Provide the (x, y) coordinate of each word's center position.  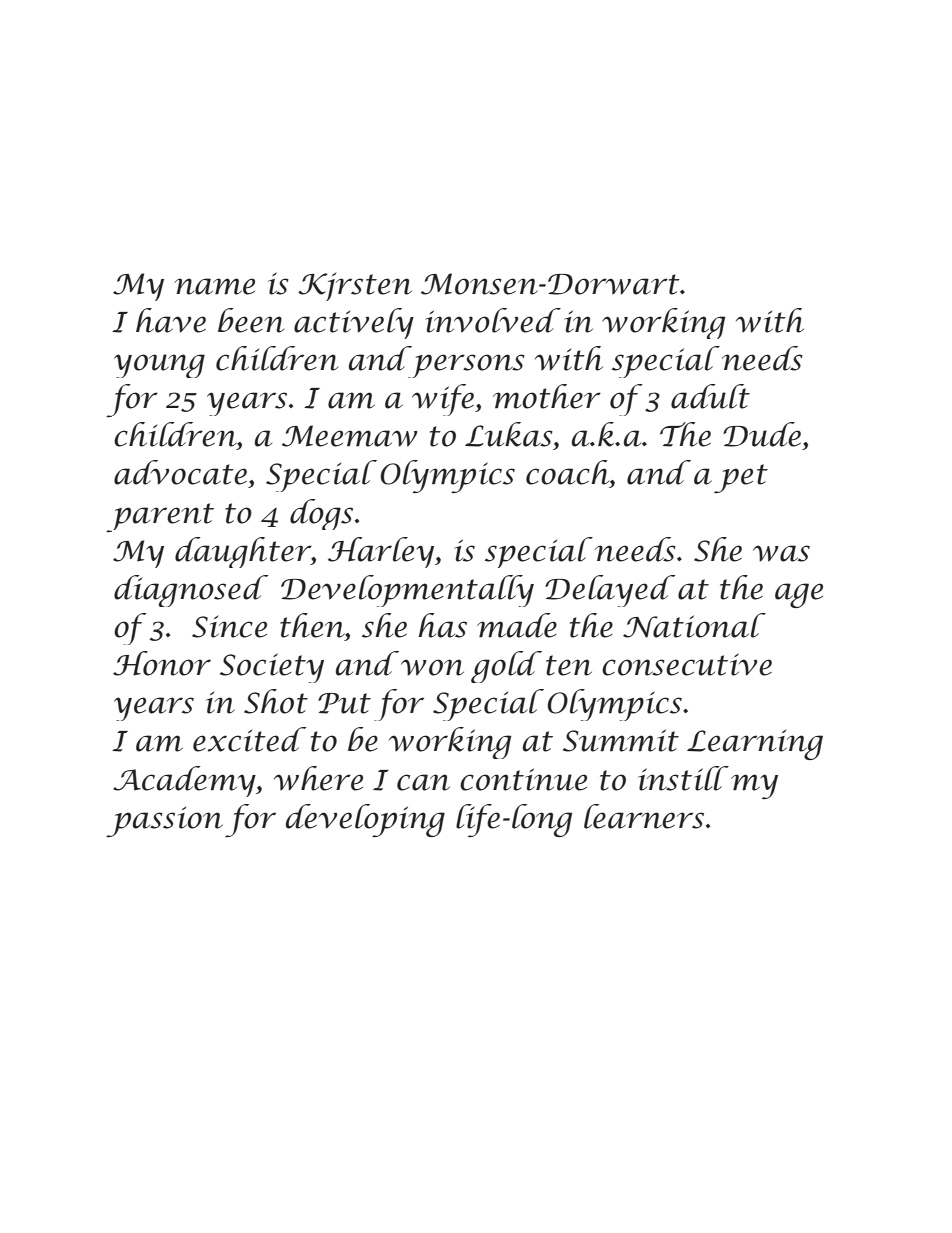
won (432, 667)
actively (354, 323)
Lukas (510, 435)
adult (710, 396)
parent (160, 517)
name (214, 286)
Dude (762, 434)
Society (272, 668)
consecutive (687, 664)
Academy (185, 781)
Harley (382, 552)
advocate (180, 472)
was (781, 553)
